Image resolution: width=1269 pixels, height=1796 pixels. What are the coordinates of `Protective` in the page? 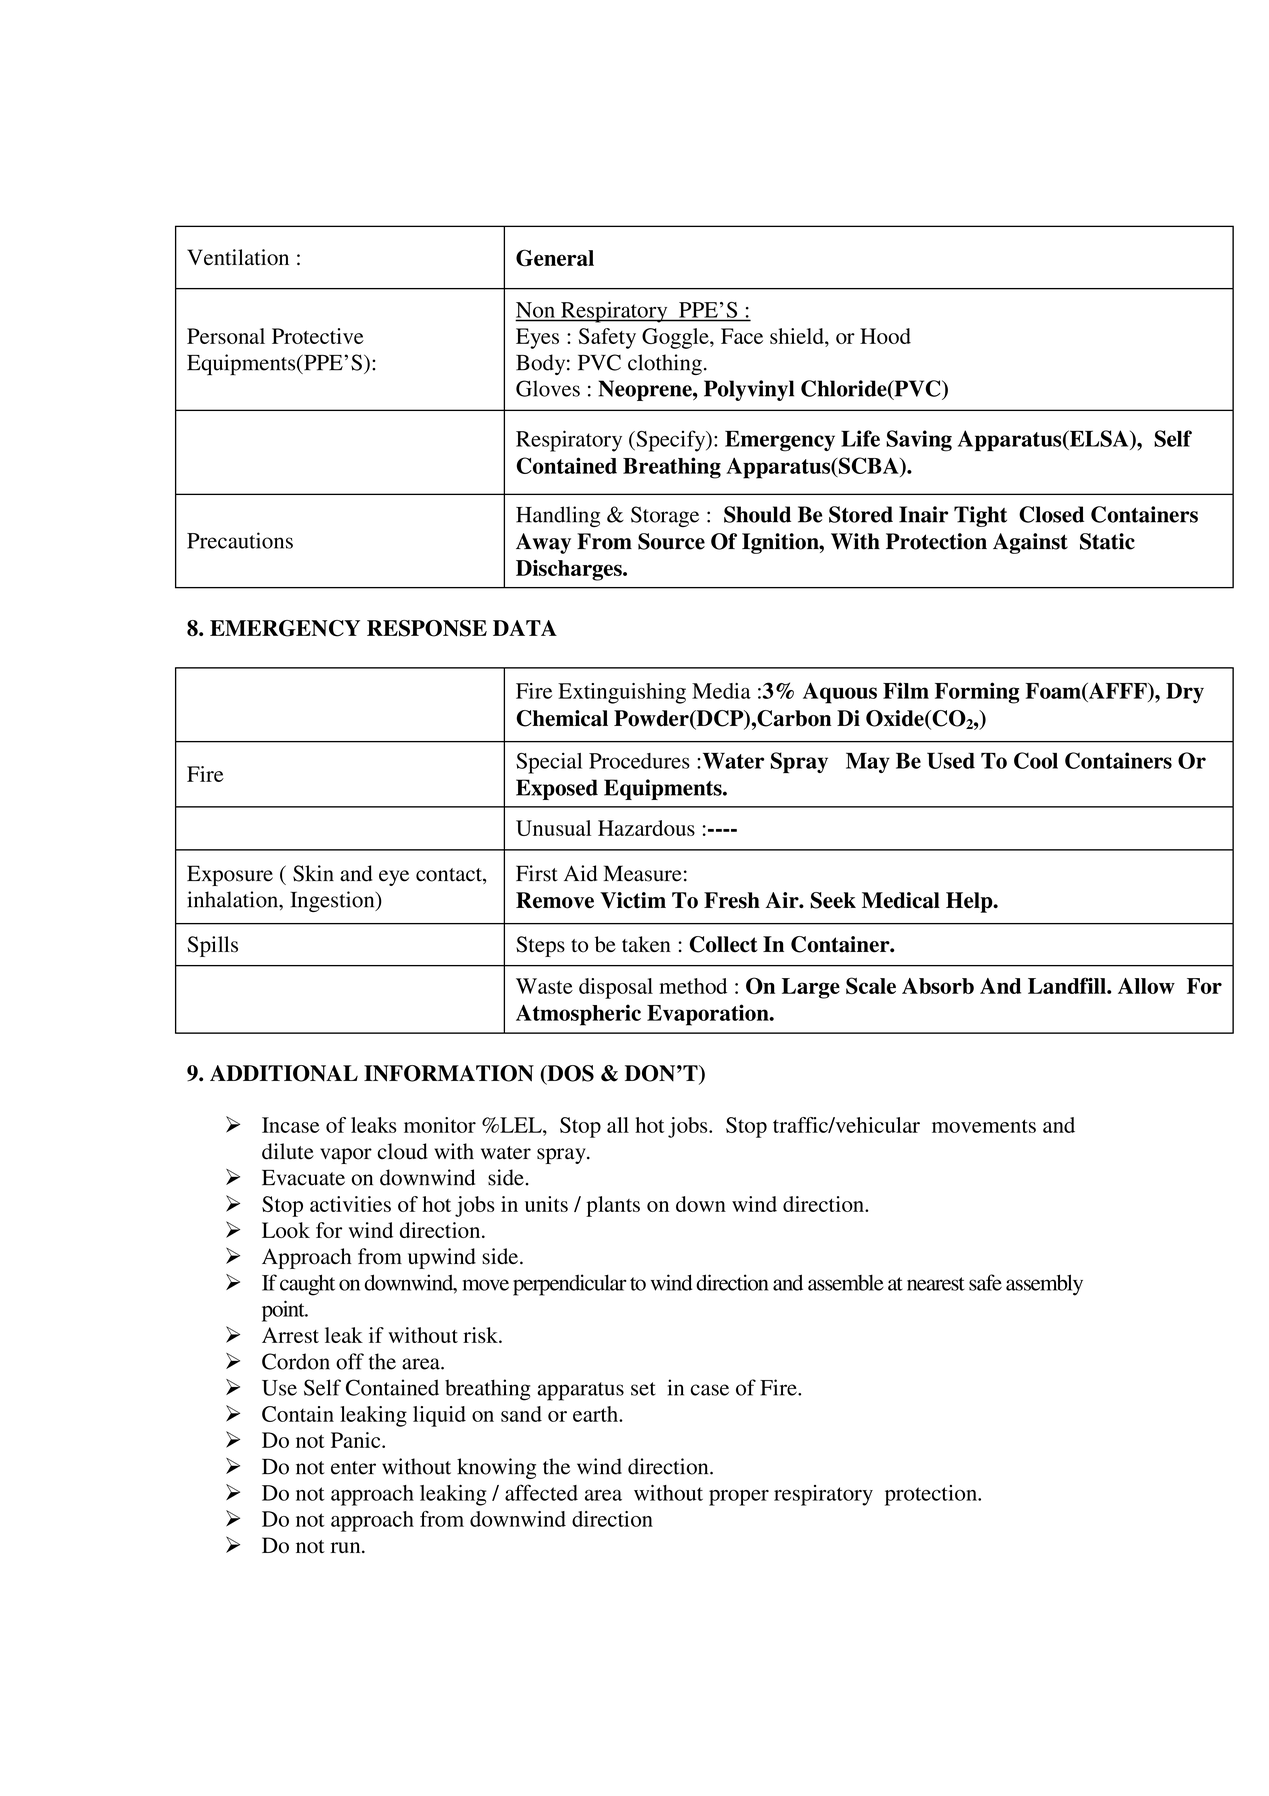 It's located at (318, 336).
